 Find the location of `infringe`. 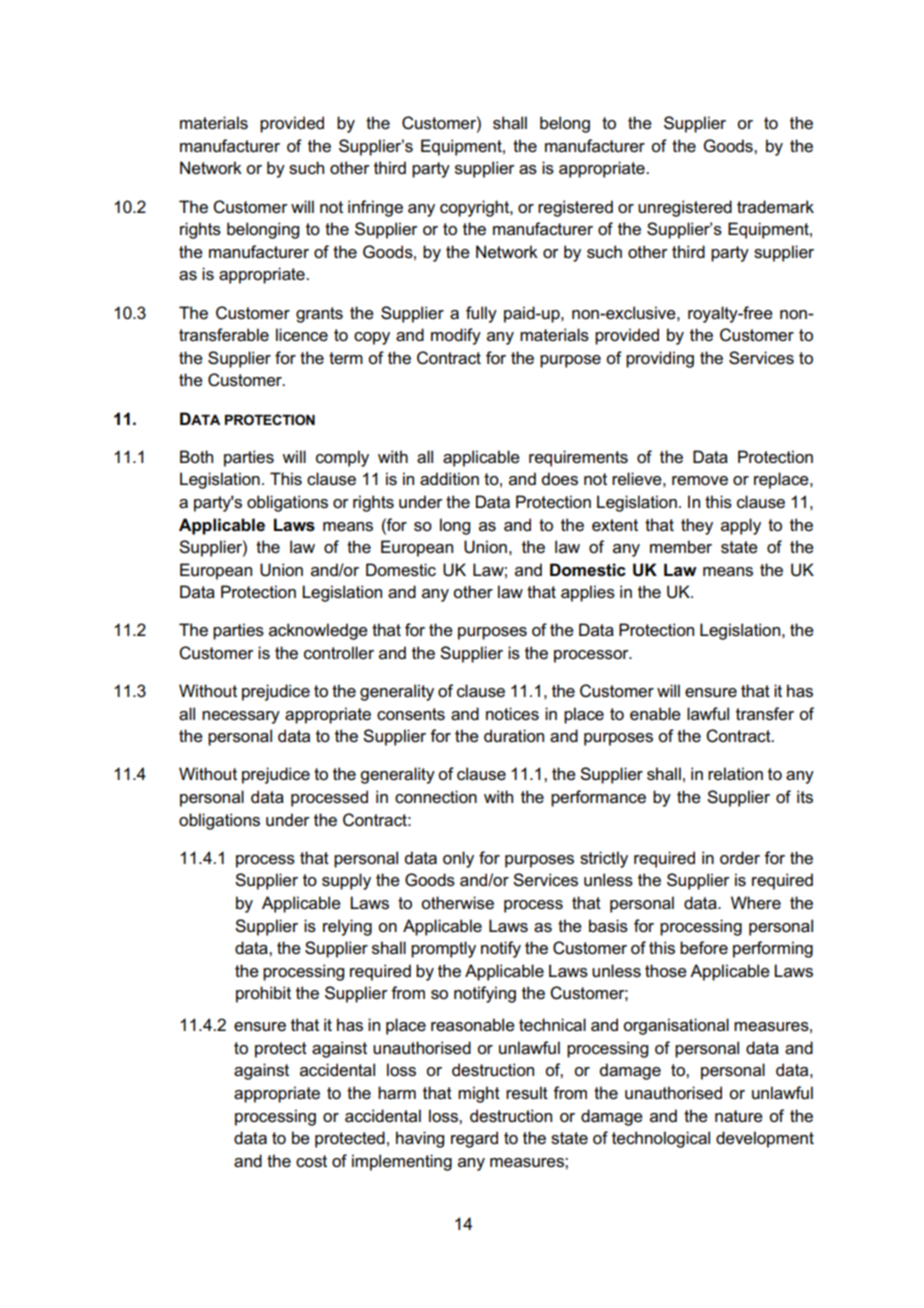

infringe is located at coordinates (375, 208).
